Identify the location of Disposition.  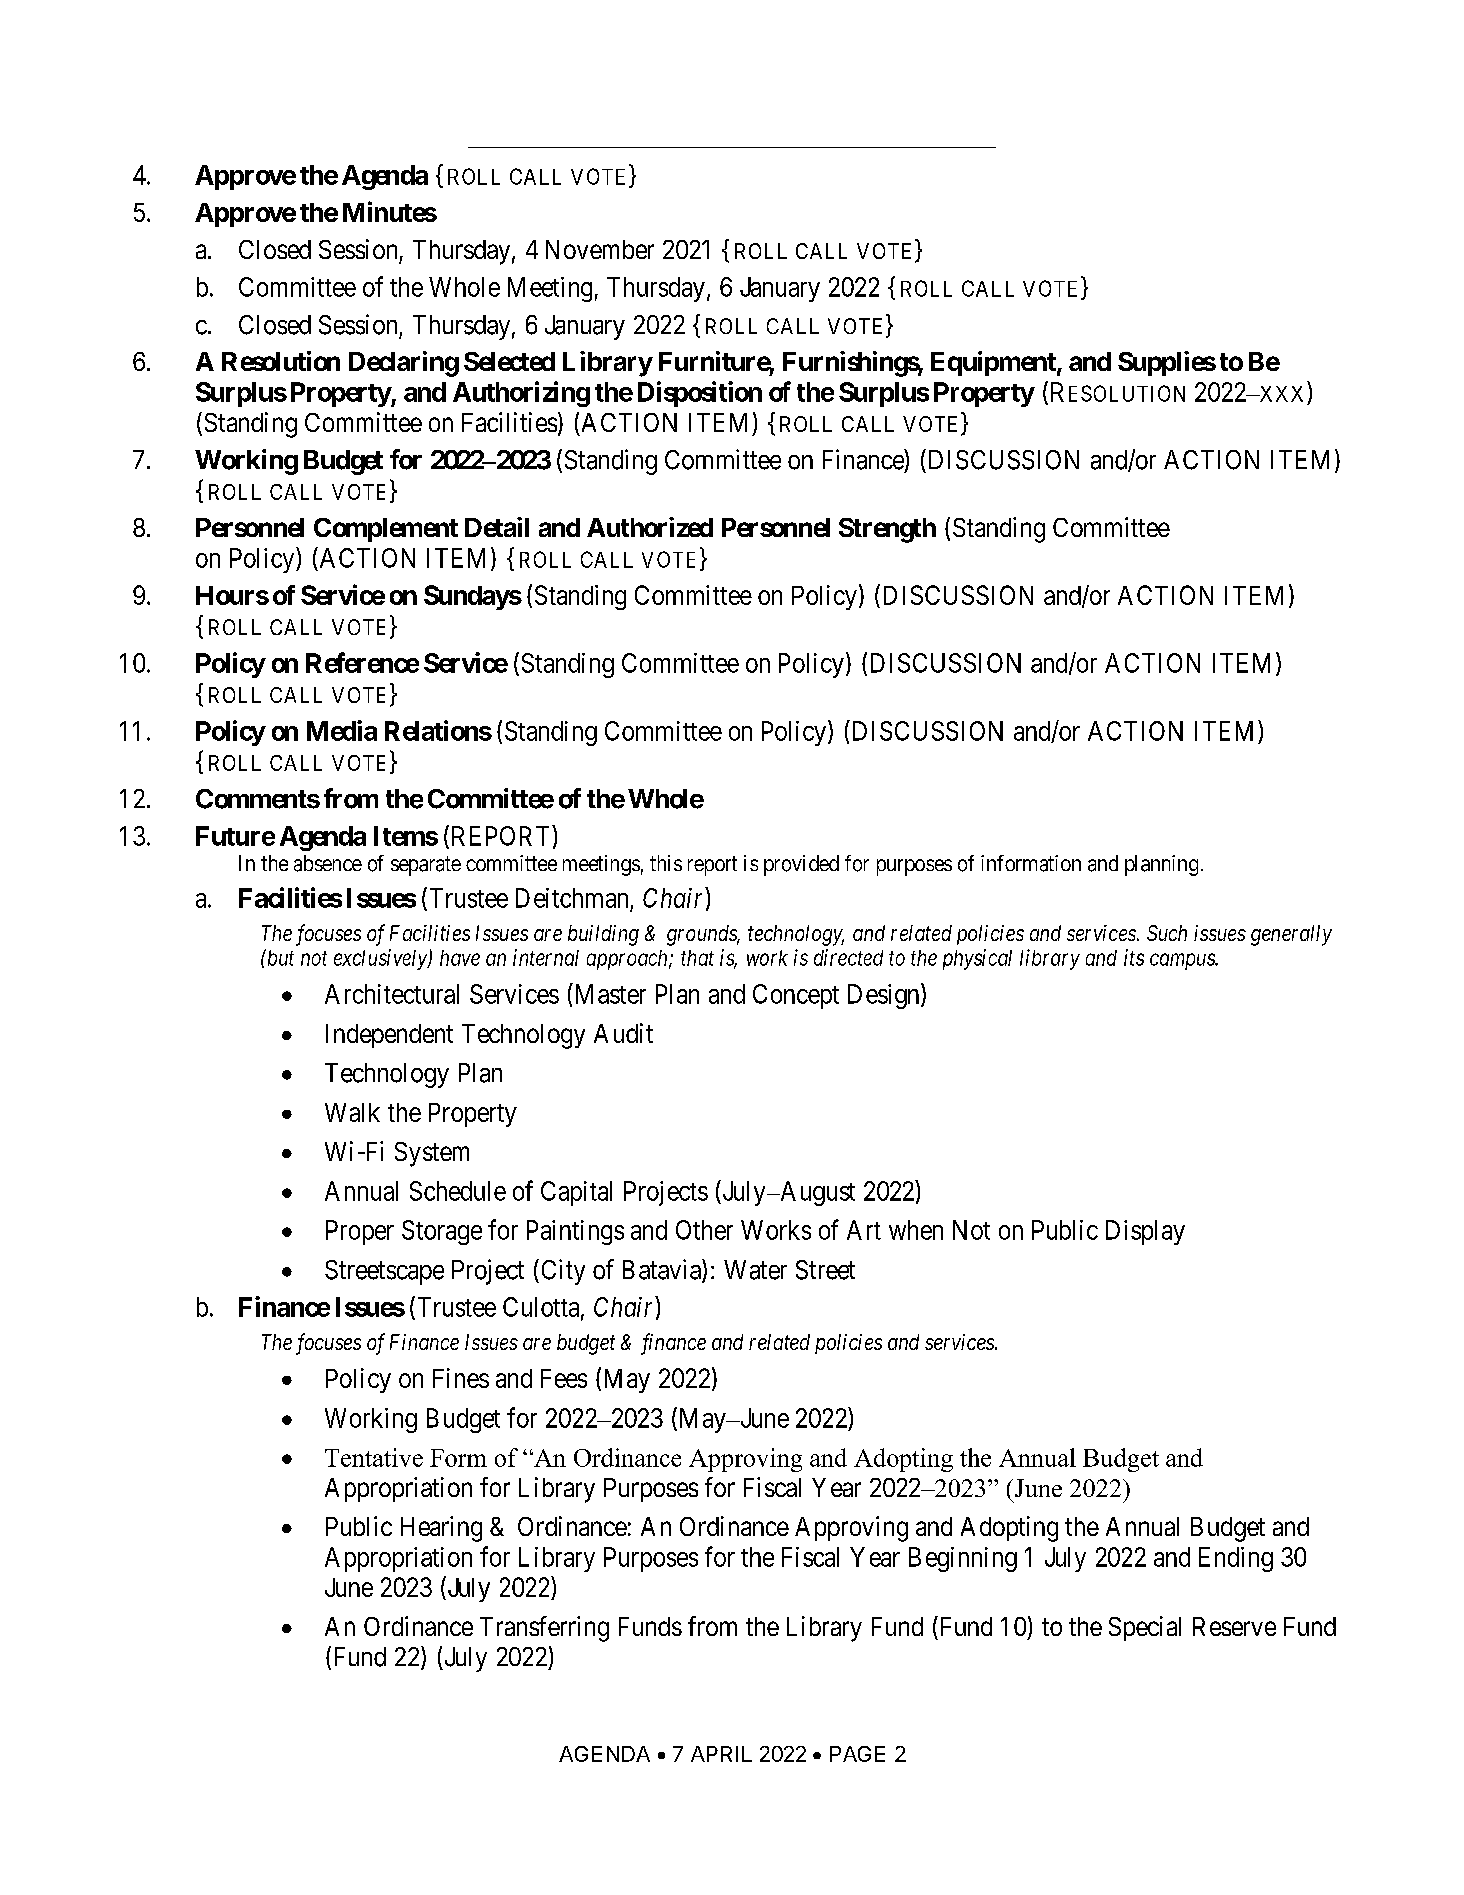
(700, 394).
